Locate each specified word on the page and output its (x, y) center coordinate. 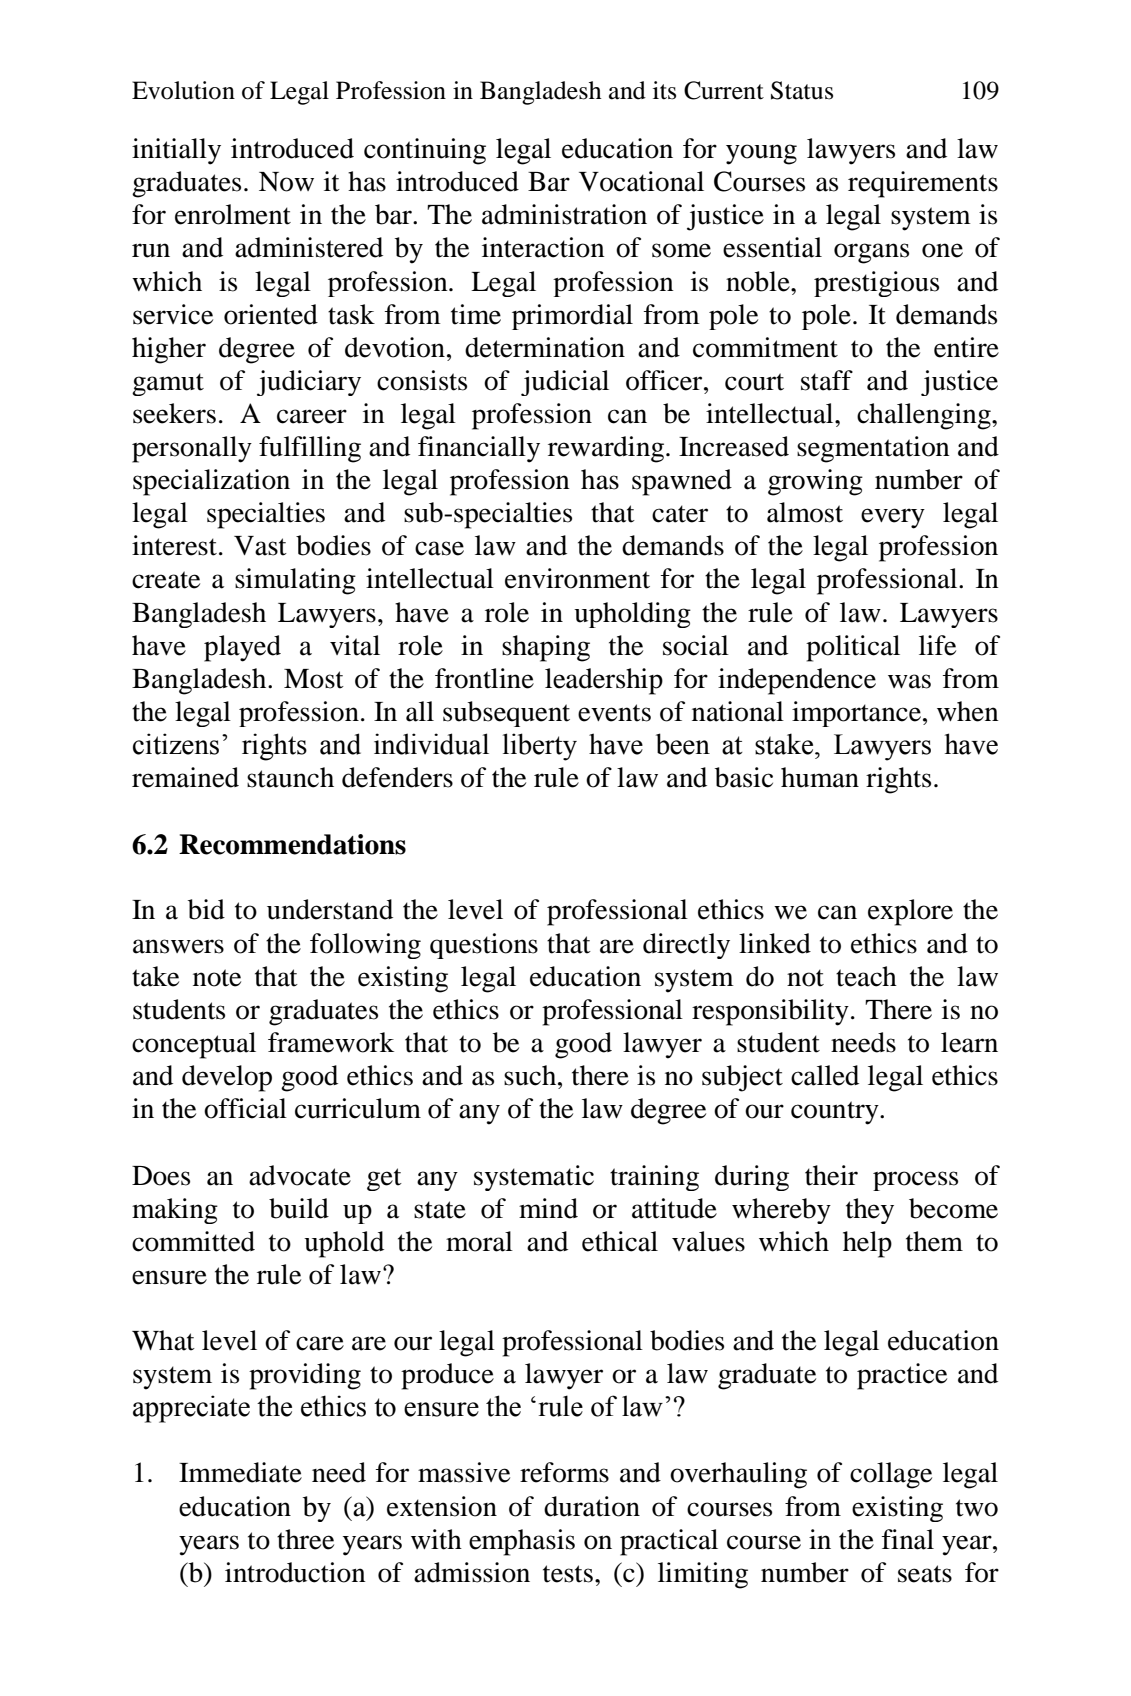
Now (286, 182)
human (820, 777)
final (908, 1539)
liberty (540, 747)
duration (592, 1506)
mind (548, 1208)
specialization (211, 482)
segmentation (873, 449)
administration (564, 214)
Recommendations (292, 844)
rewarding (607, 449)
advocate (300, 1175)
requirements (923, 184)
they (870, 1211)
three (305, 1539)
